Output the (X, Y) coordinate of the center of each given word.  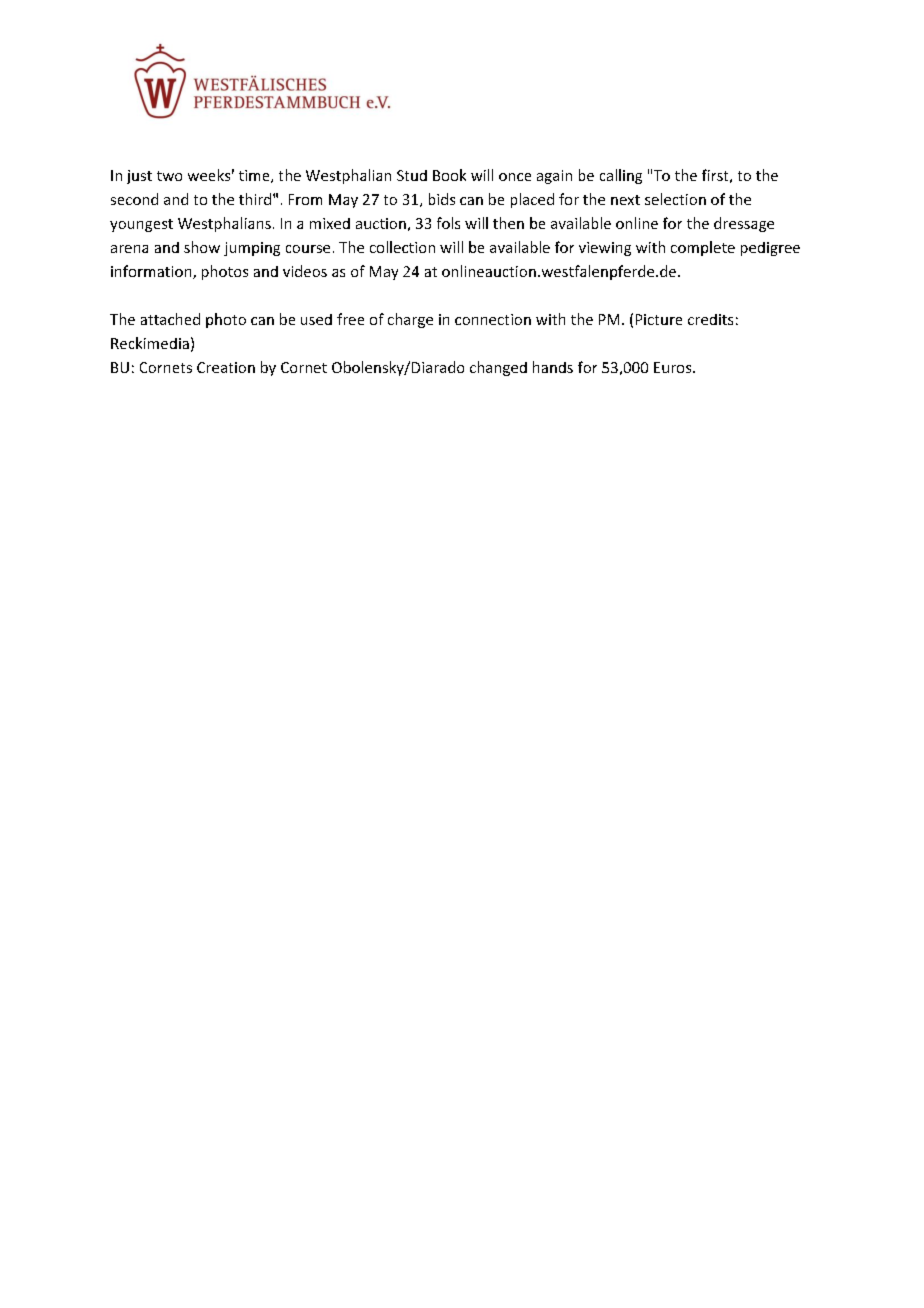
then (508, 223)
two (169, 176)
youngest (141, 225)
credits (710, 319)
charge (410, 320)
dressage (744, 224)
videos (305, 271)
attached (170, 319)
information (152, 272)
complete (703, 248)
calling (621, 176)
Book (449, 175)
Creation (226, 367)
